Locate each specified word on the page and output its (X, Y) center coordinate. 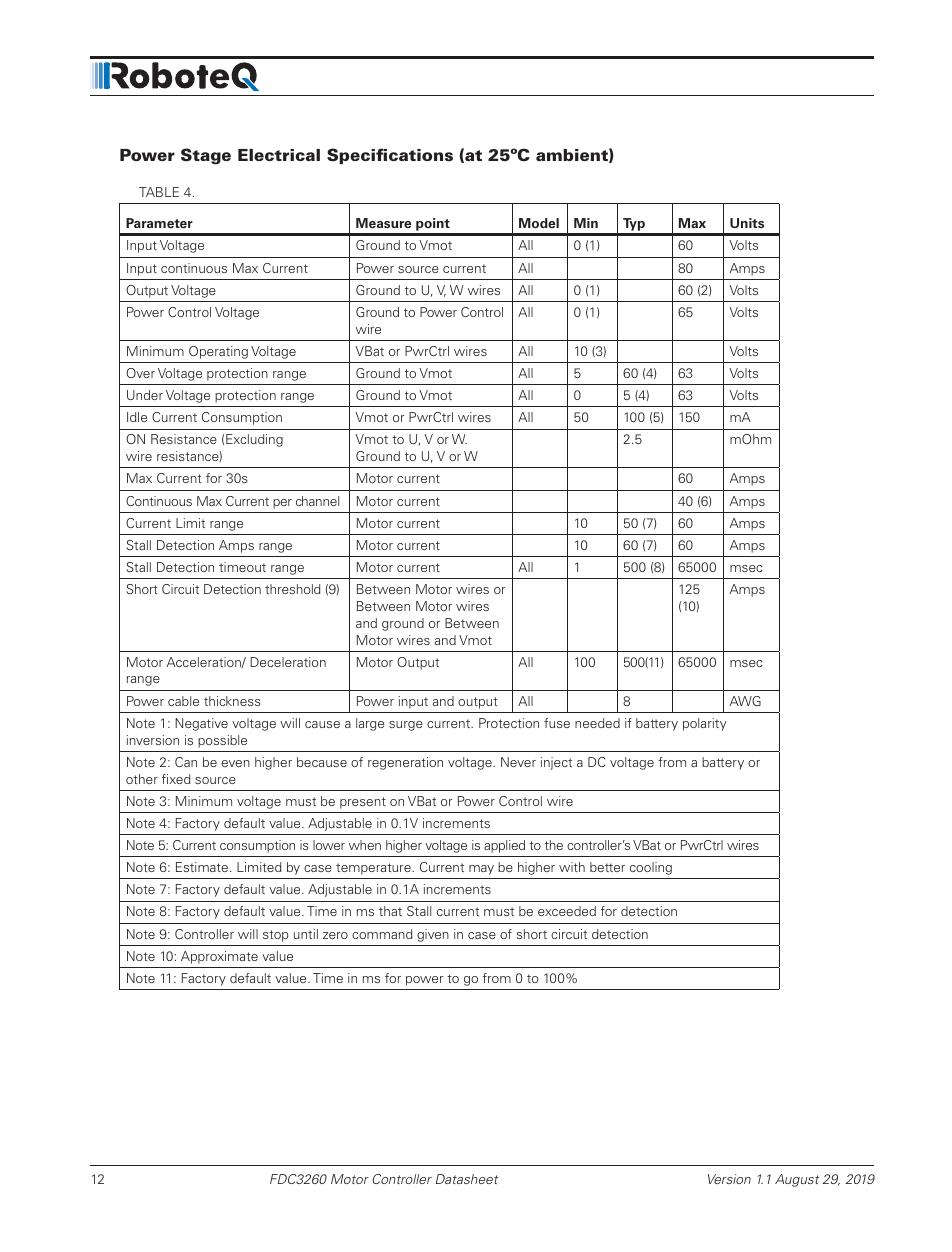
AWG (745, 701)
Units (747, 223)
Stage (206, 156)
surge (406, 726)
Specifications (390, 156)
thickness (232, 701)
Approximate (219, 957)
